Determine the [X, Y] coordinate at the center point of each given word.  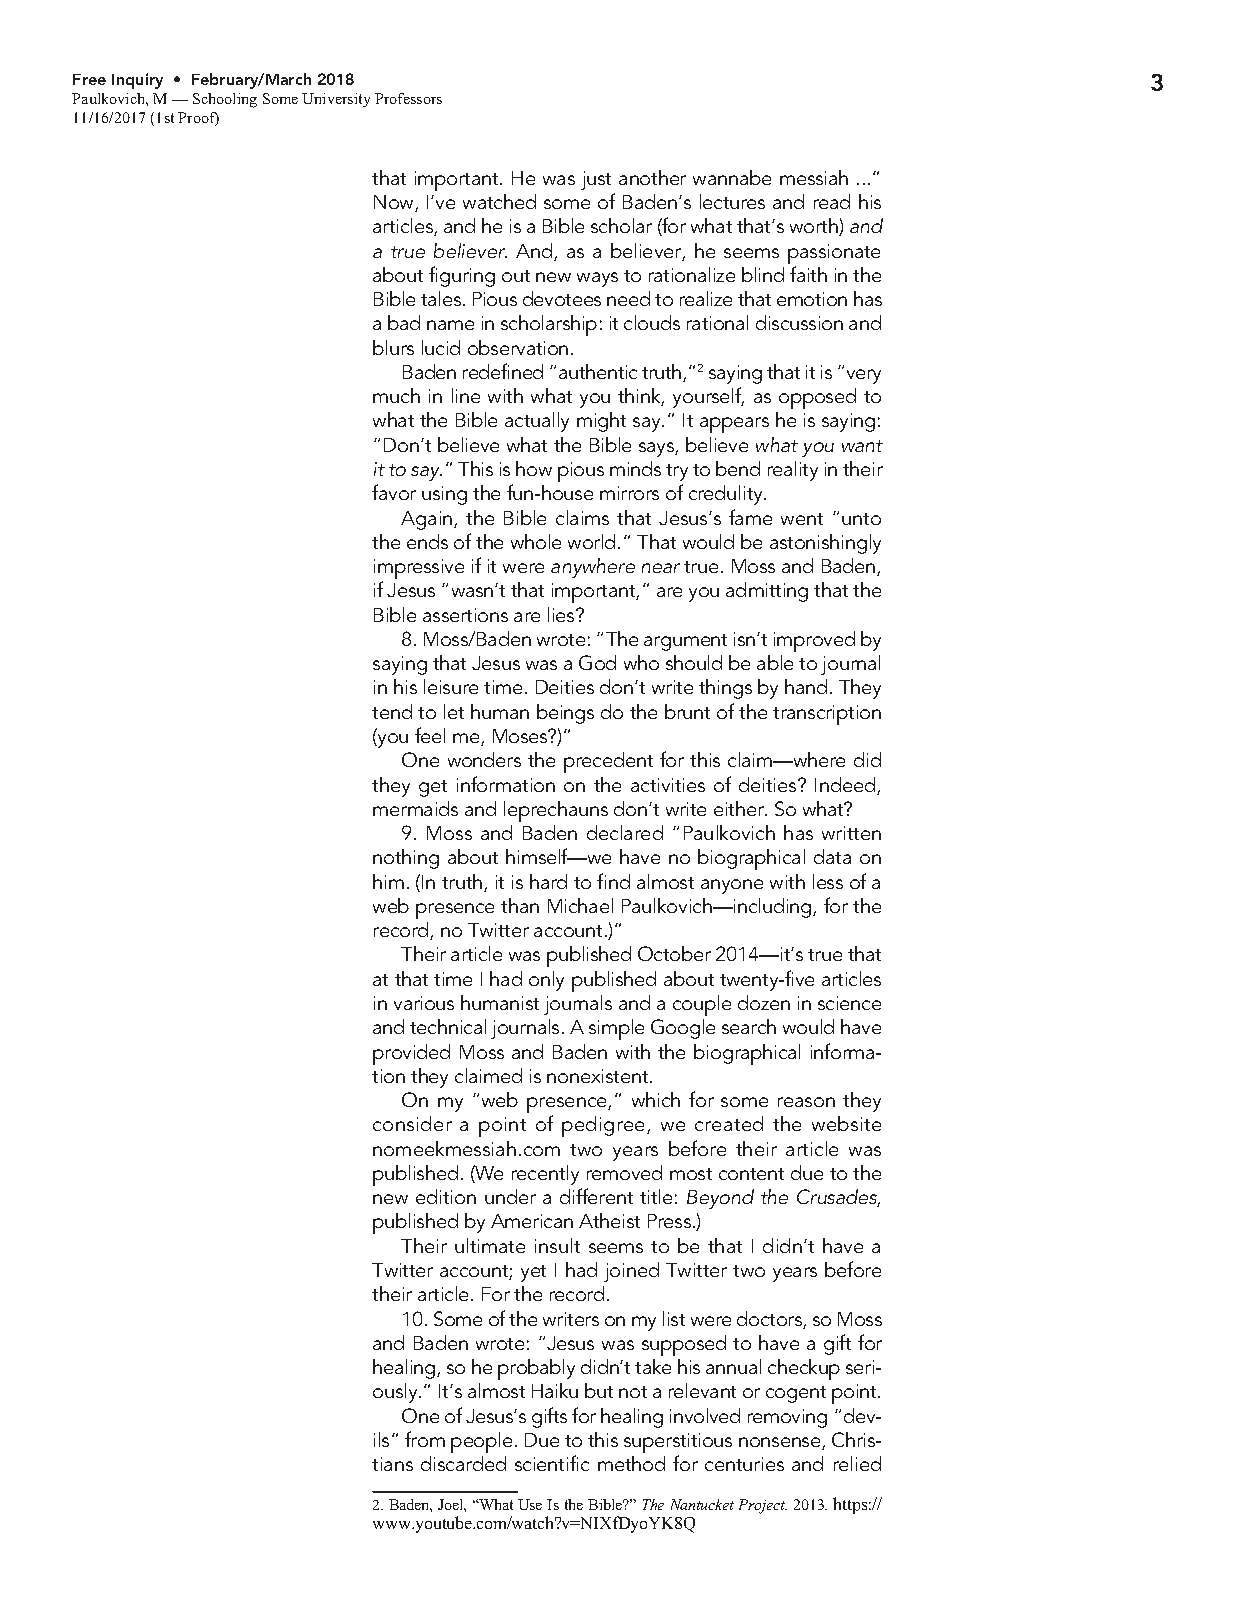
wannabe [732, 177]
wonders [484, 759]
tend [392, 711]
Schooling [225, 100]
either [740, 808]
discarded [463, 1463]
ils [381, 1439]
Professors [408, 98]
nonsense [781, 1443]
